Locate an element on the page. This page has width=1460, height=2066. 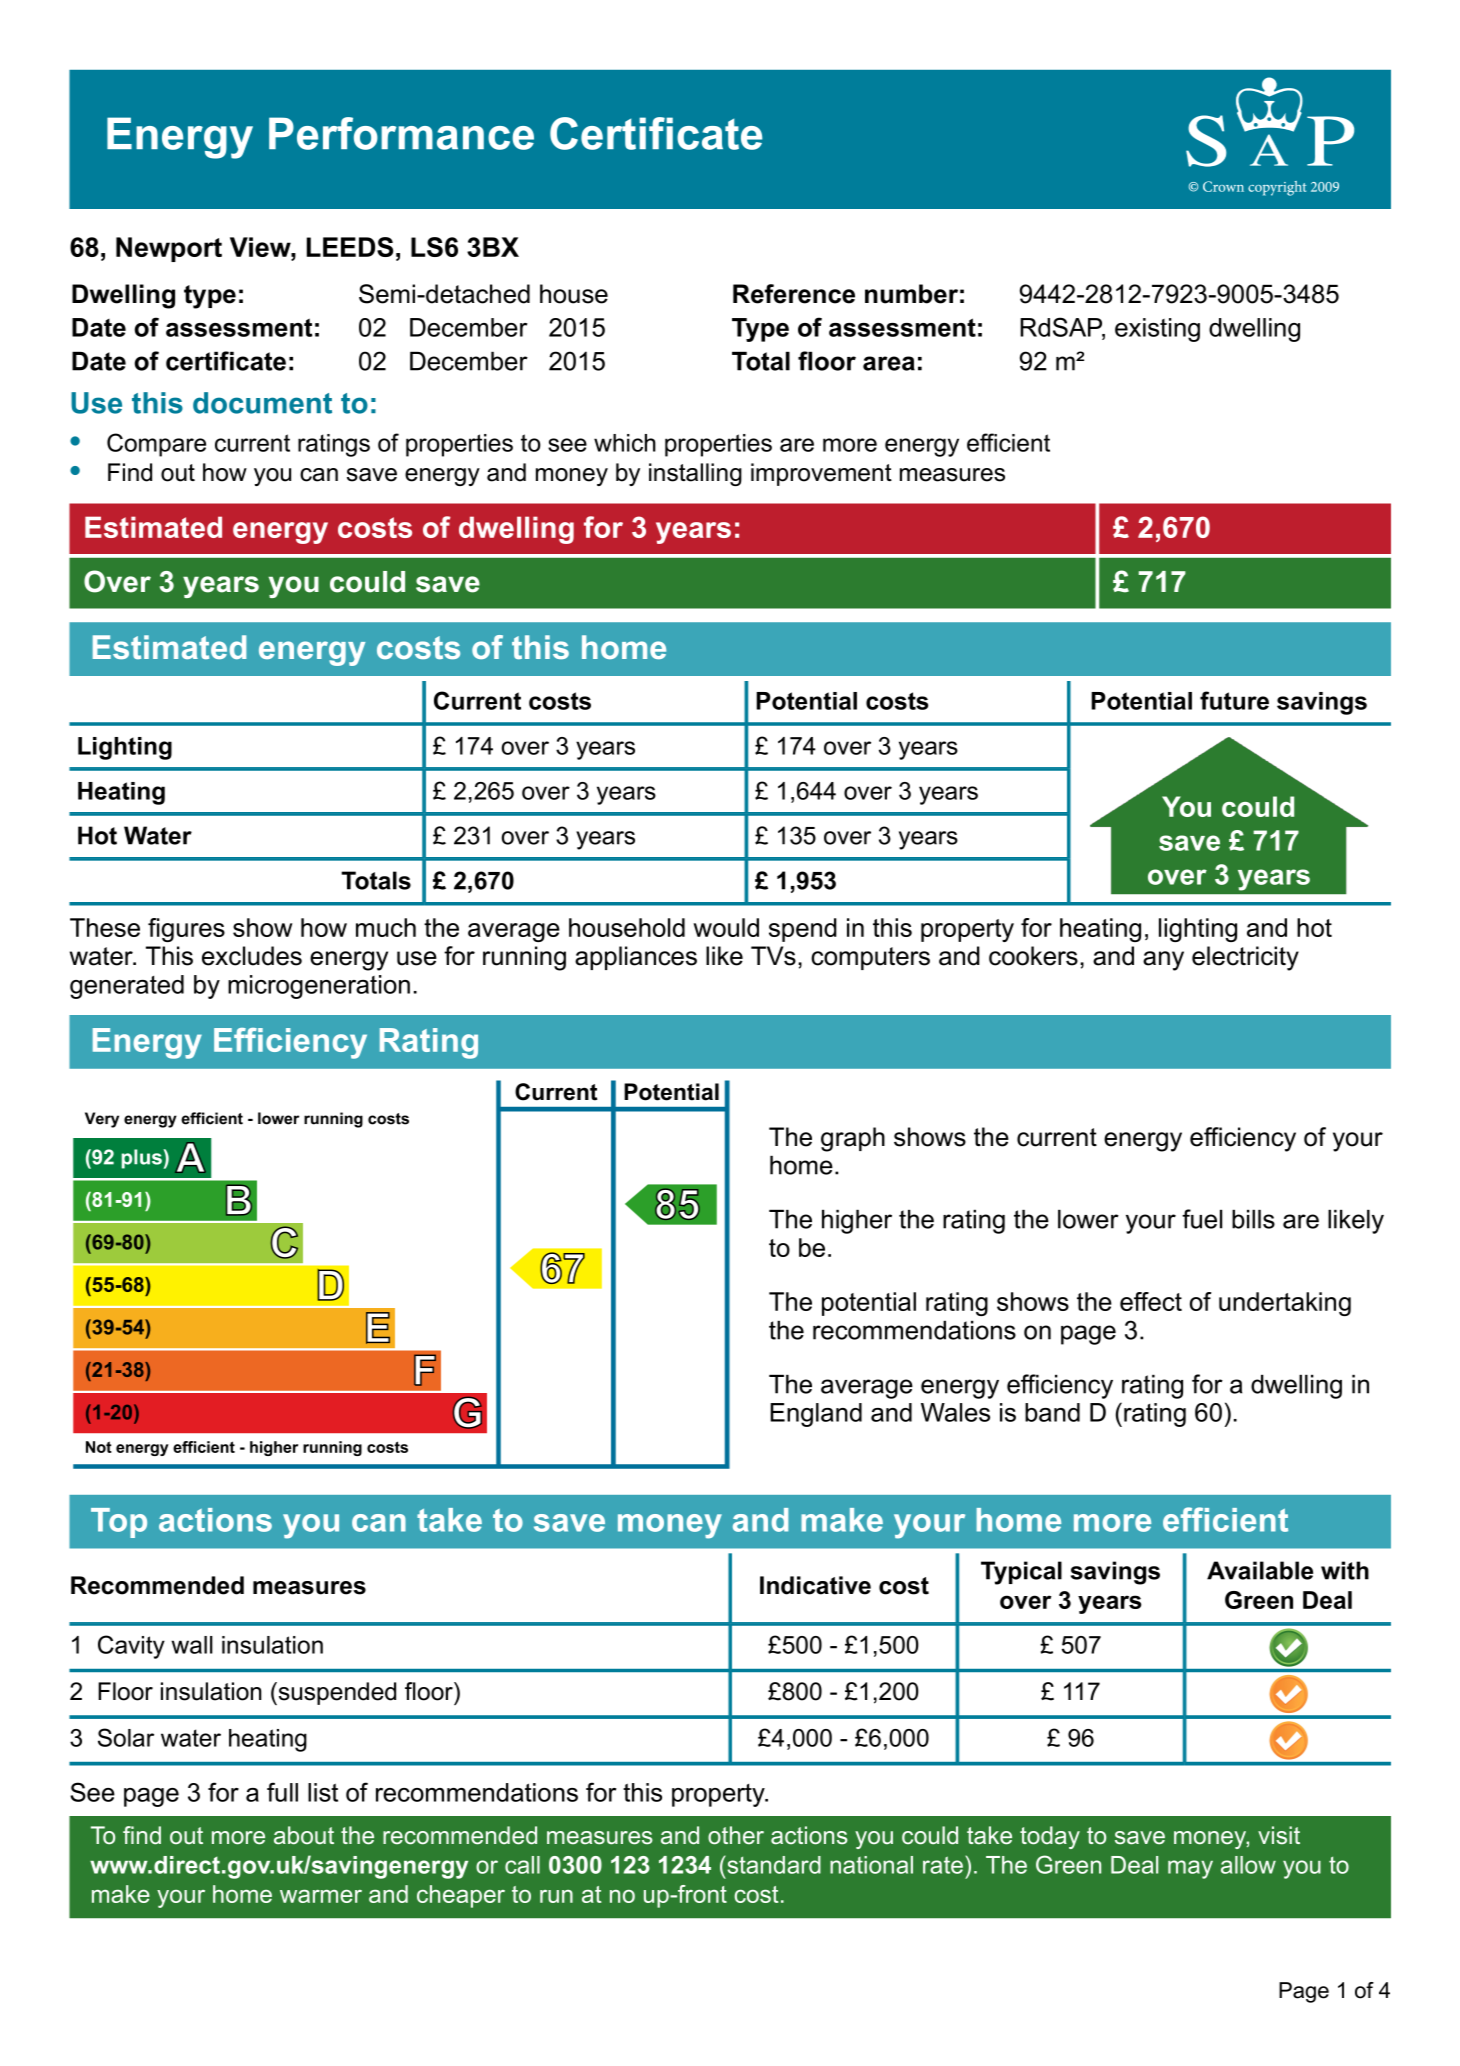
figures is located at coordinates (186, 930).
